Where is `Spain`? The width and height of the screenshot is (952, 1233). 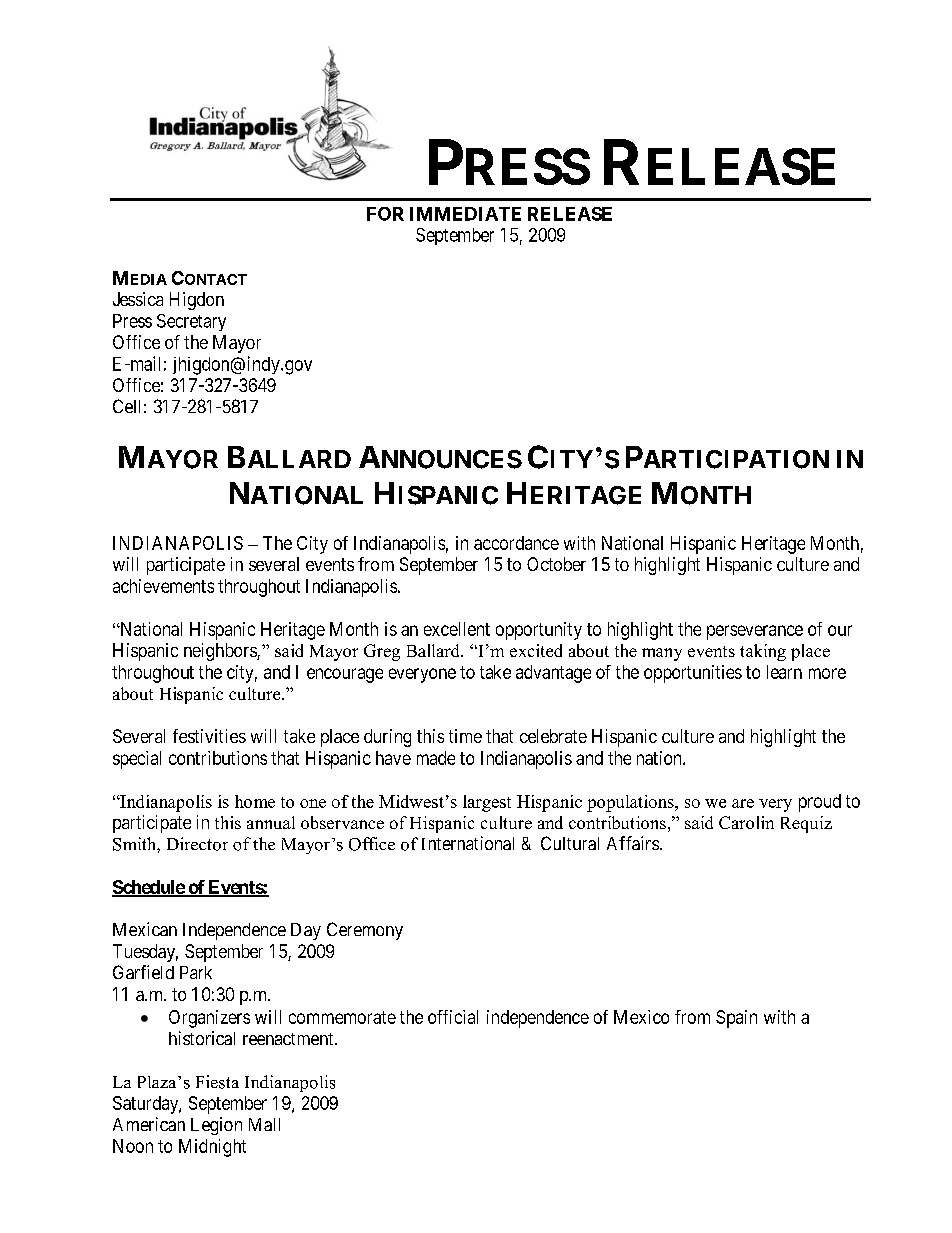
Spain is located at coordinates (736, 1019).
